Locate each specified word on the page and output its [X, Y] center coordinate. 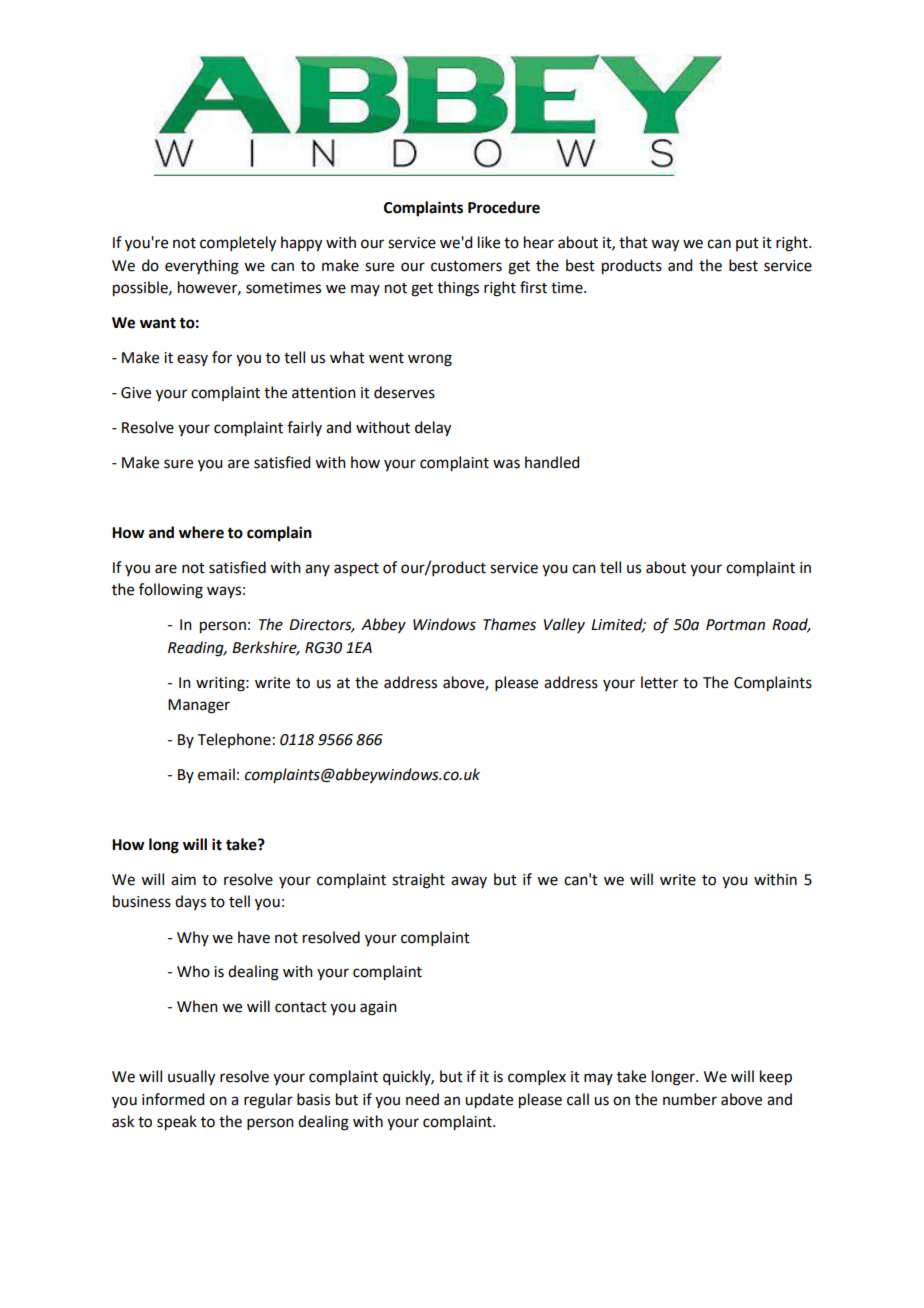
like [489, 242]
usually [191, 1078]
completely [238, 244]
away [469, 882]
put [747, 244]
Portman [735, 625]
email [216, 774]
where [201, 532]
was [506, 464]
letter [659, 682]
